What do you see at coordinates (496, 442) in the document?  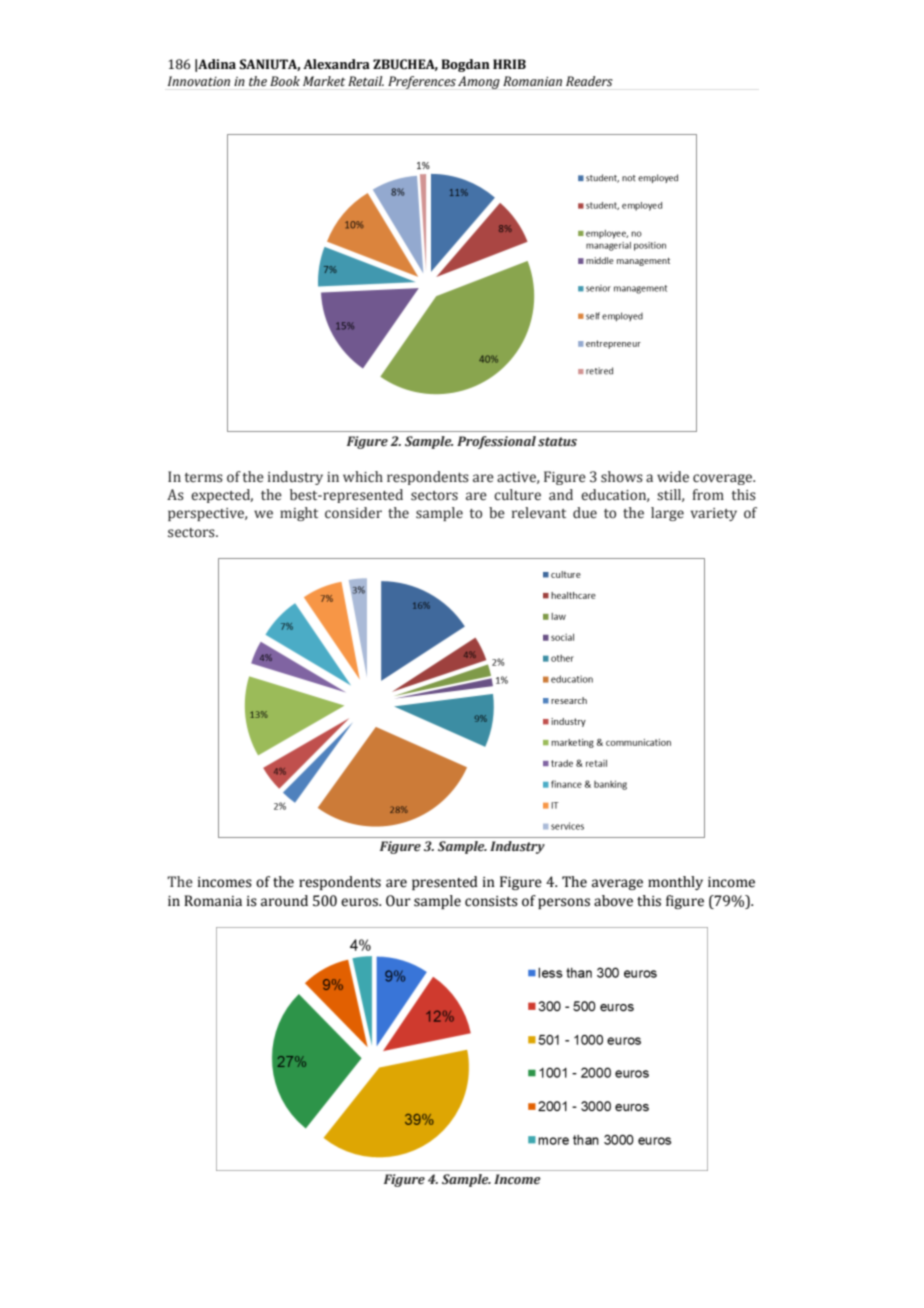 I see `Professional` at bounding box center [496, 442].
